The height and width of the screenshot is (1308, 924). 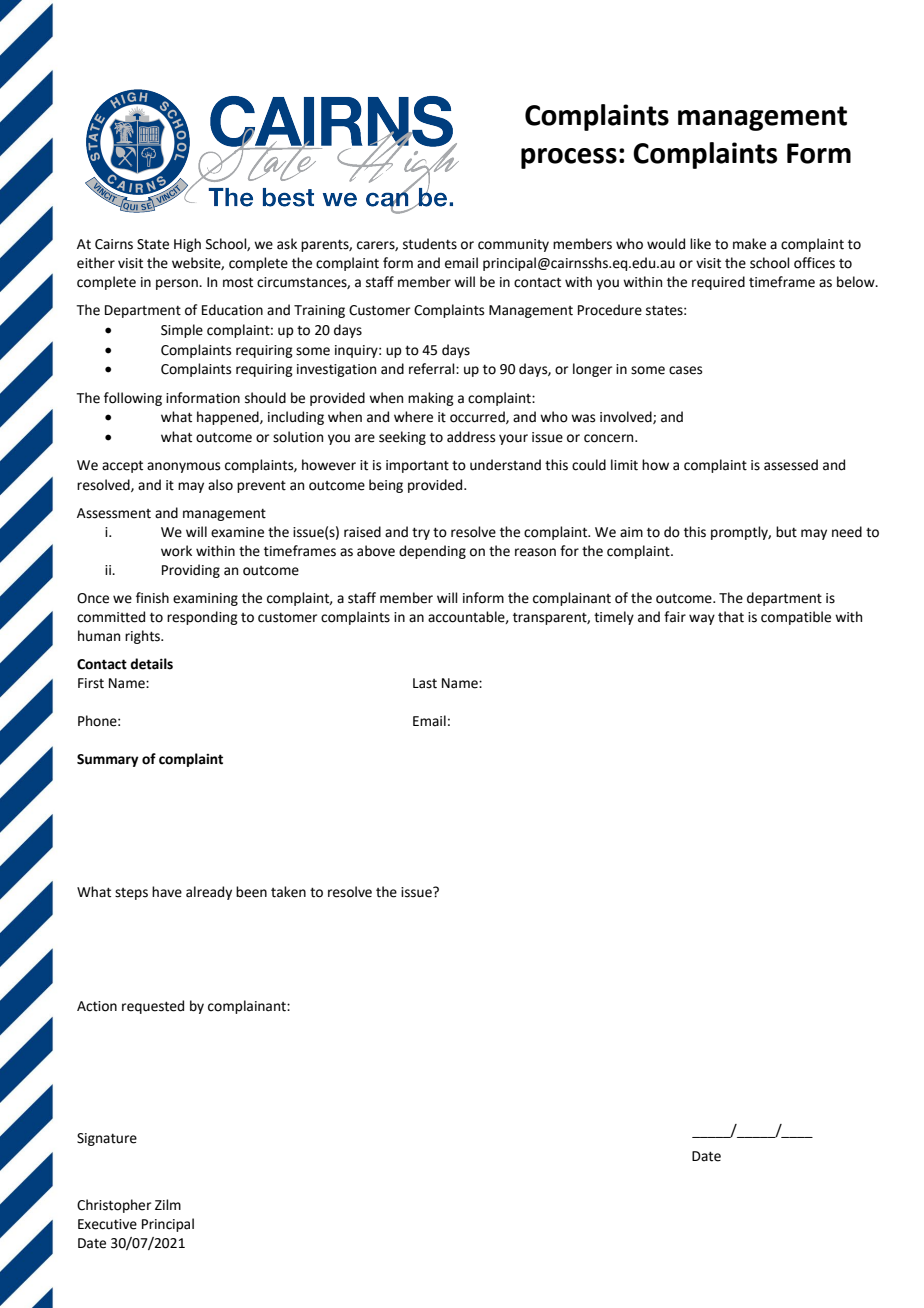 I want to click on community, so click(x=513, y=245).
